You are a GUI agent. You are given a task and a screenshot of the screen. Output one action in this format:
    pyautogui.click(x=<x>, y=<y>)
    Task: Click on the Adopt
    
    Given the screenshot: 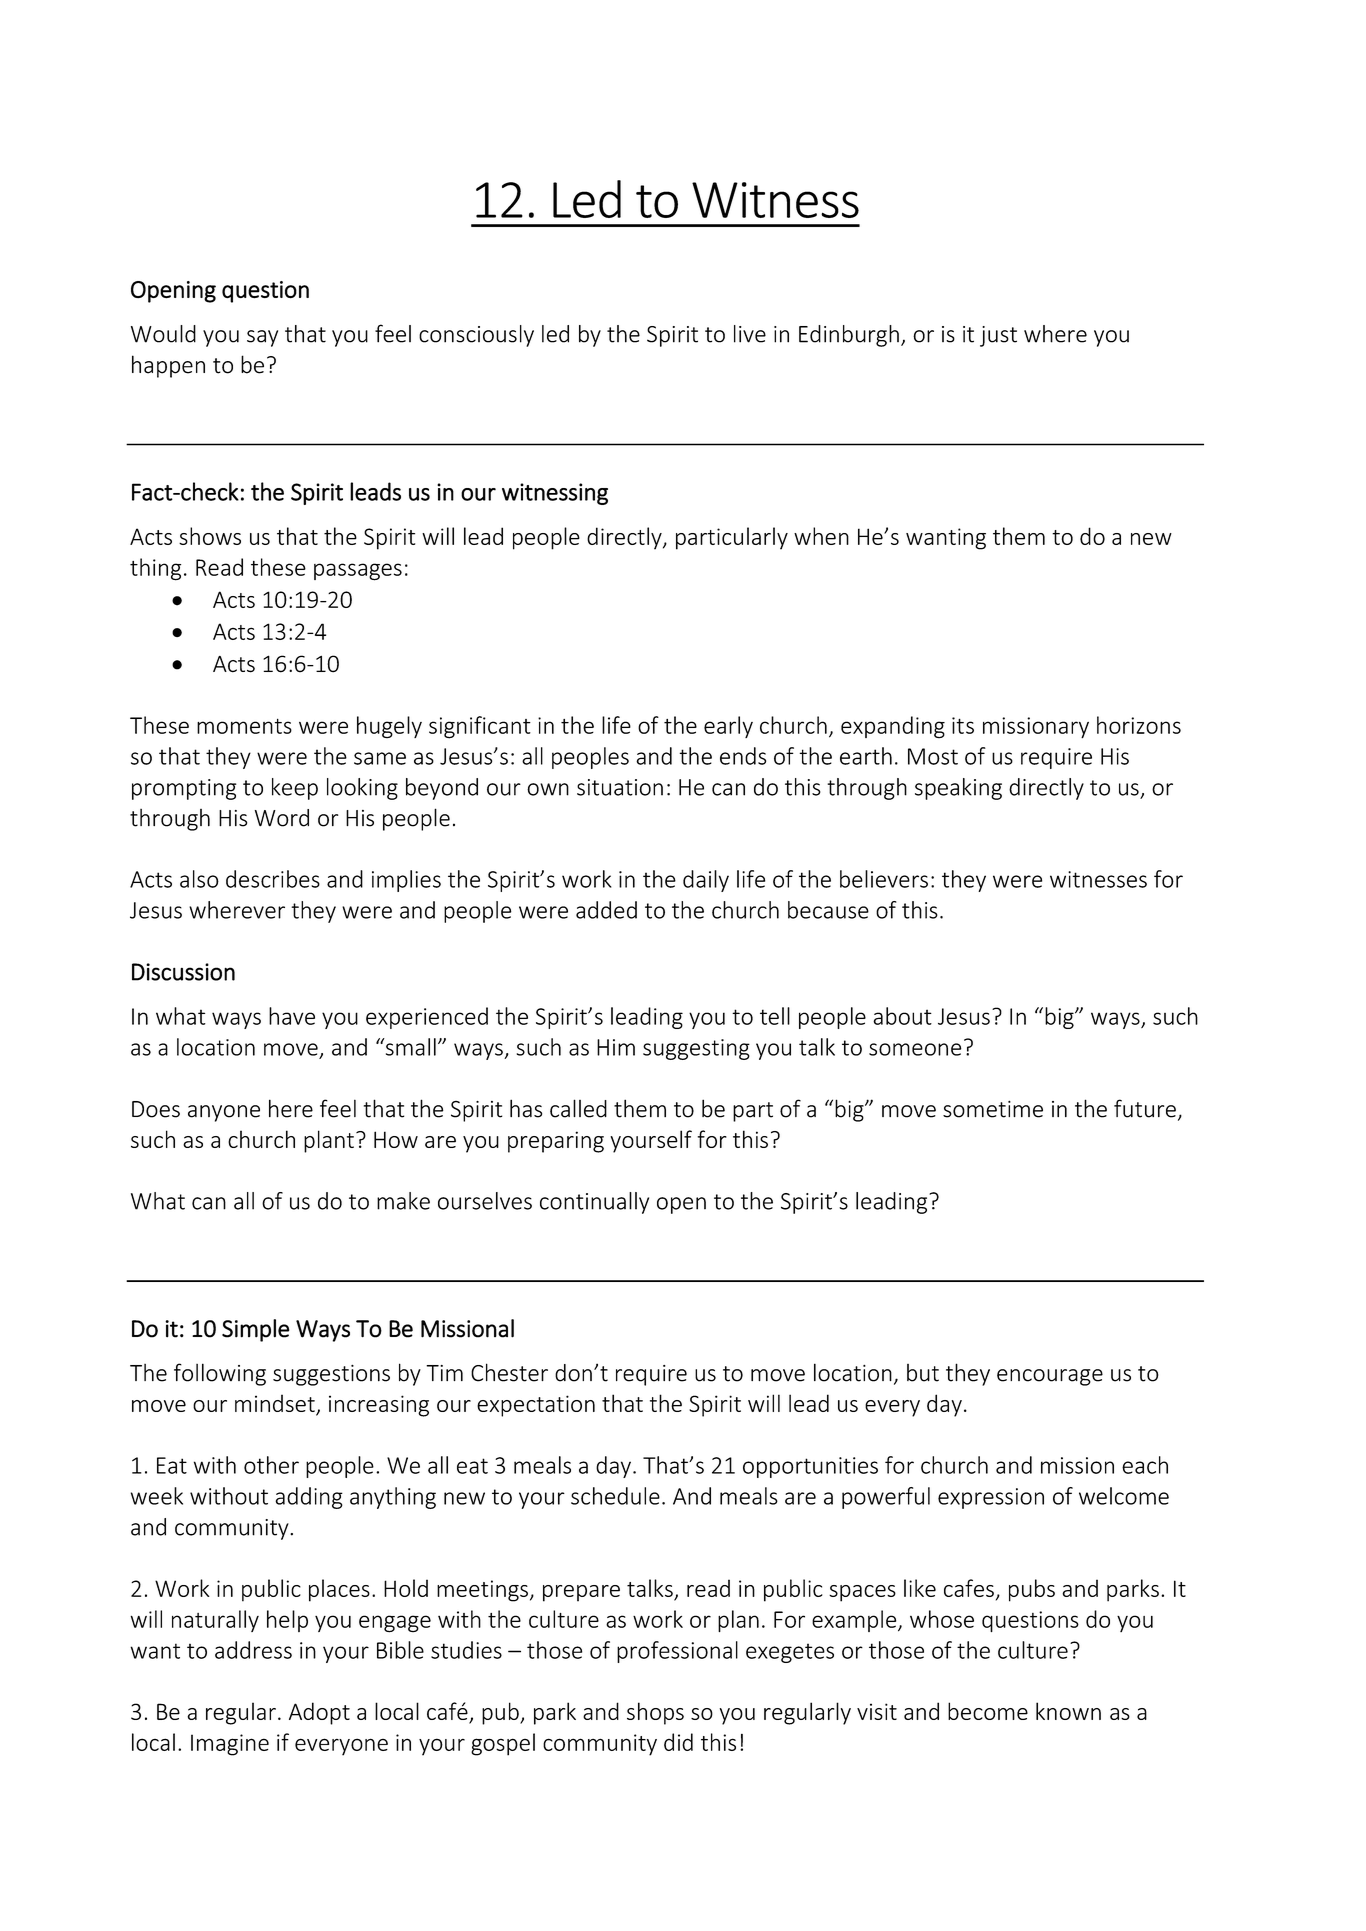 What is the action you would take?
    pyautogui.click(x=319, y=1713)
